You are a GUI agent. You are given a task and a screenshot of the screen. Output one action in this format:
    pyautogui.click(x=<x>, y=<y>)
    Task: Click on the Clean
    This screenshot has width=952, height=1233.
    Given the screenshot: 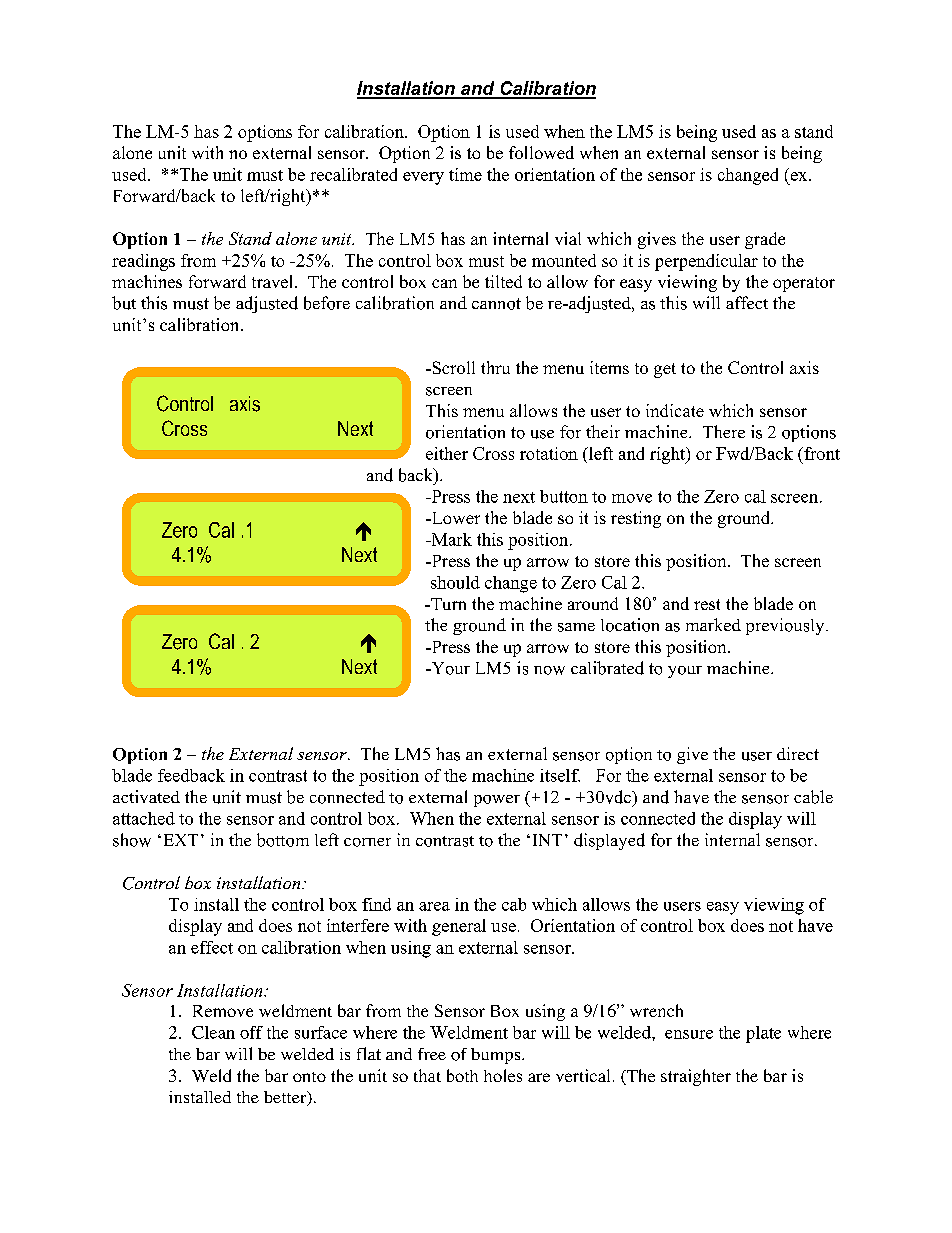 What is the action you would take?
    pyautogui.click(x=213, y=1032)
